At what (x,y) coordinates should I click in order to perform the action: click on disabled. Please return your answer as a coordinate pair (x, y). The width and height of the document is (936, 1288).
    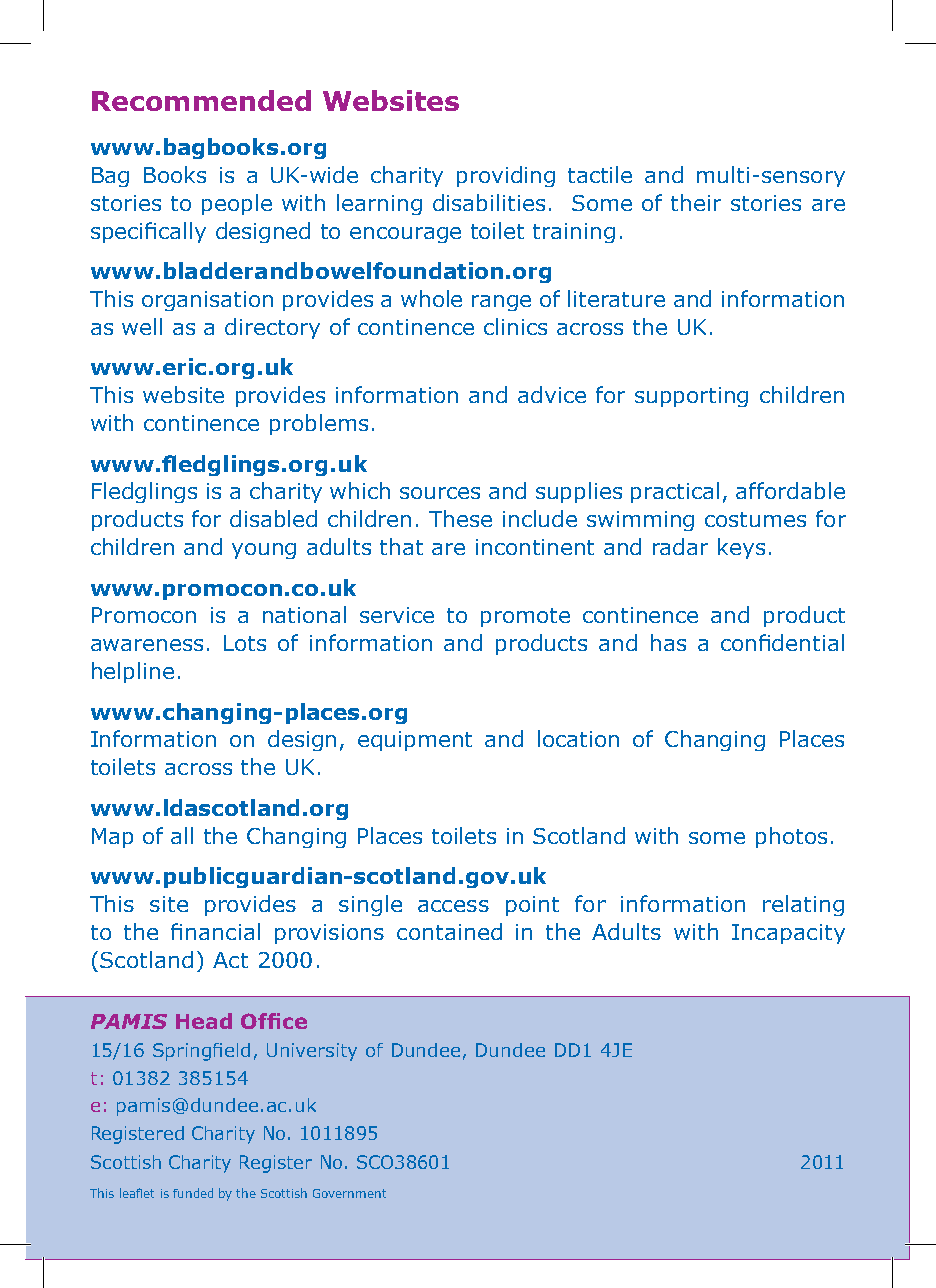
    Looking at the image, I should click on (273, 518).
